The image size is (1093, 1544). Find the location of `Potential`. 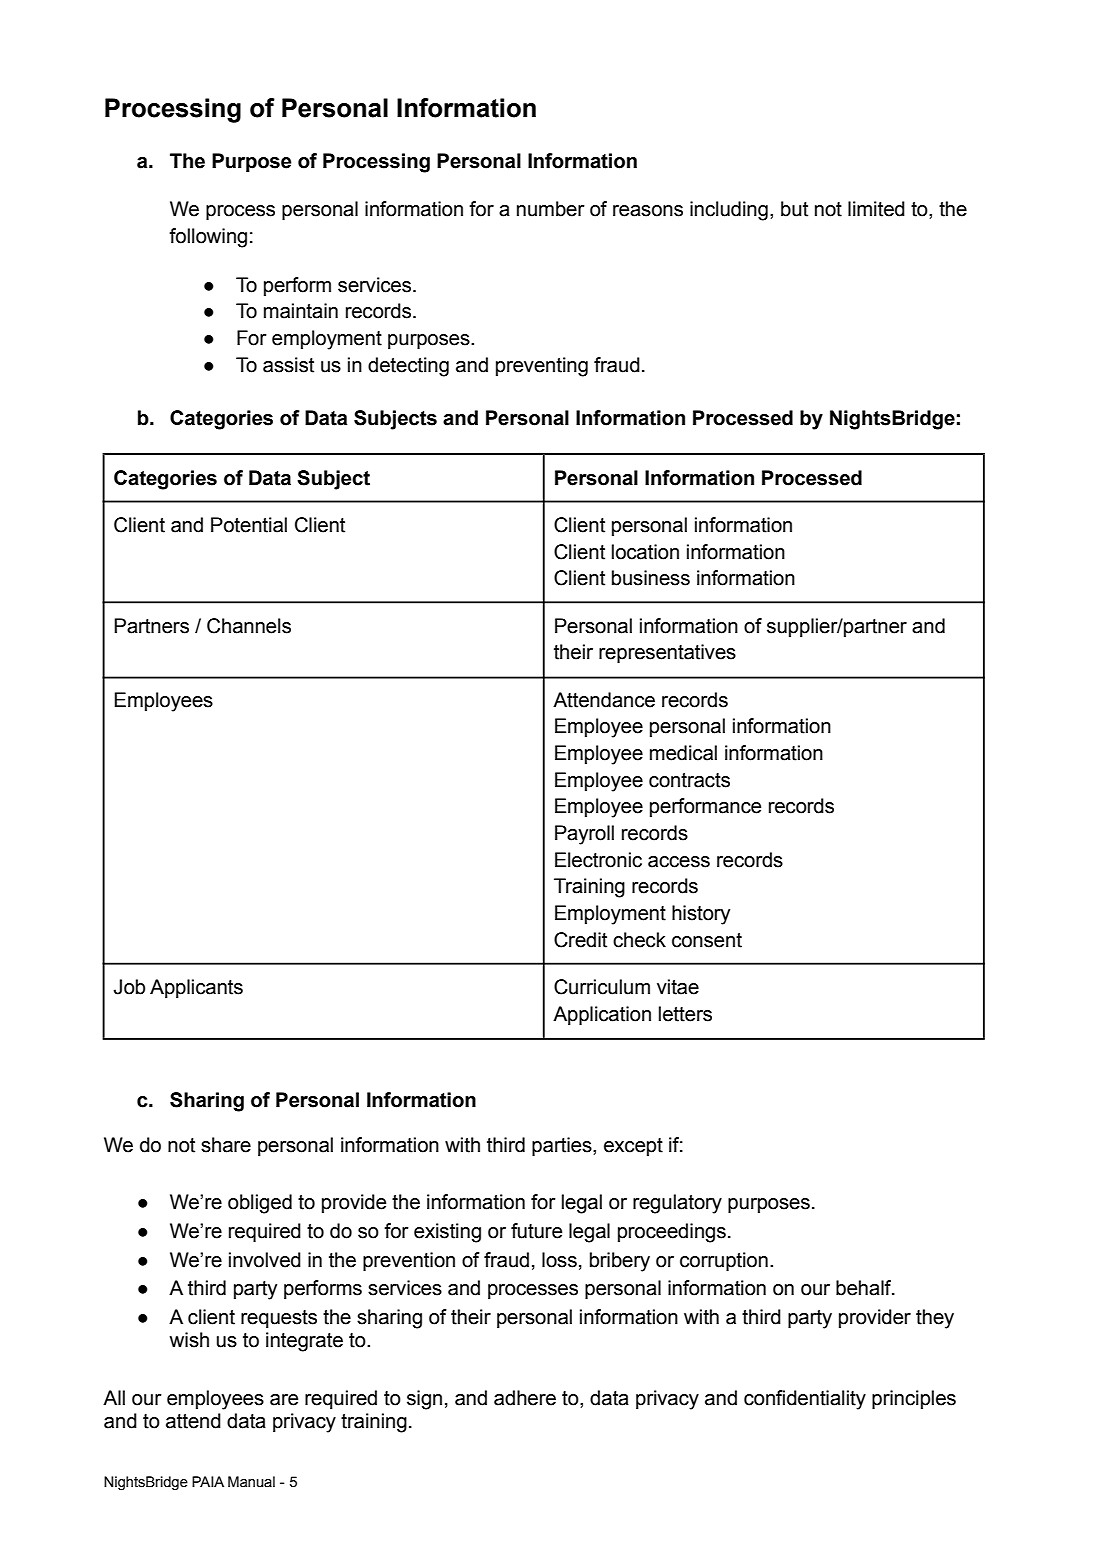

Potential is located at coordinates (249, 525).
